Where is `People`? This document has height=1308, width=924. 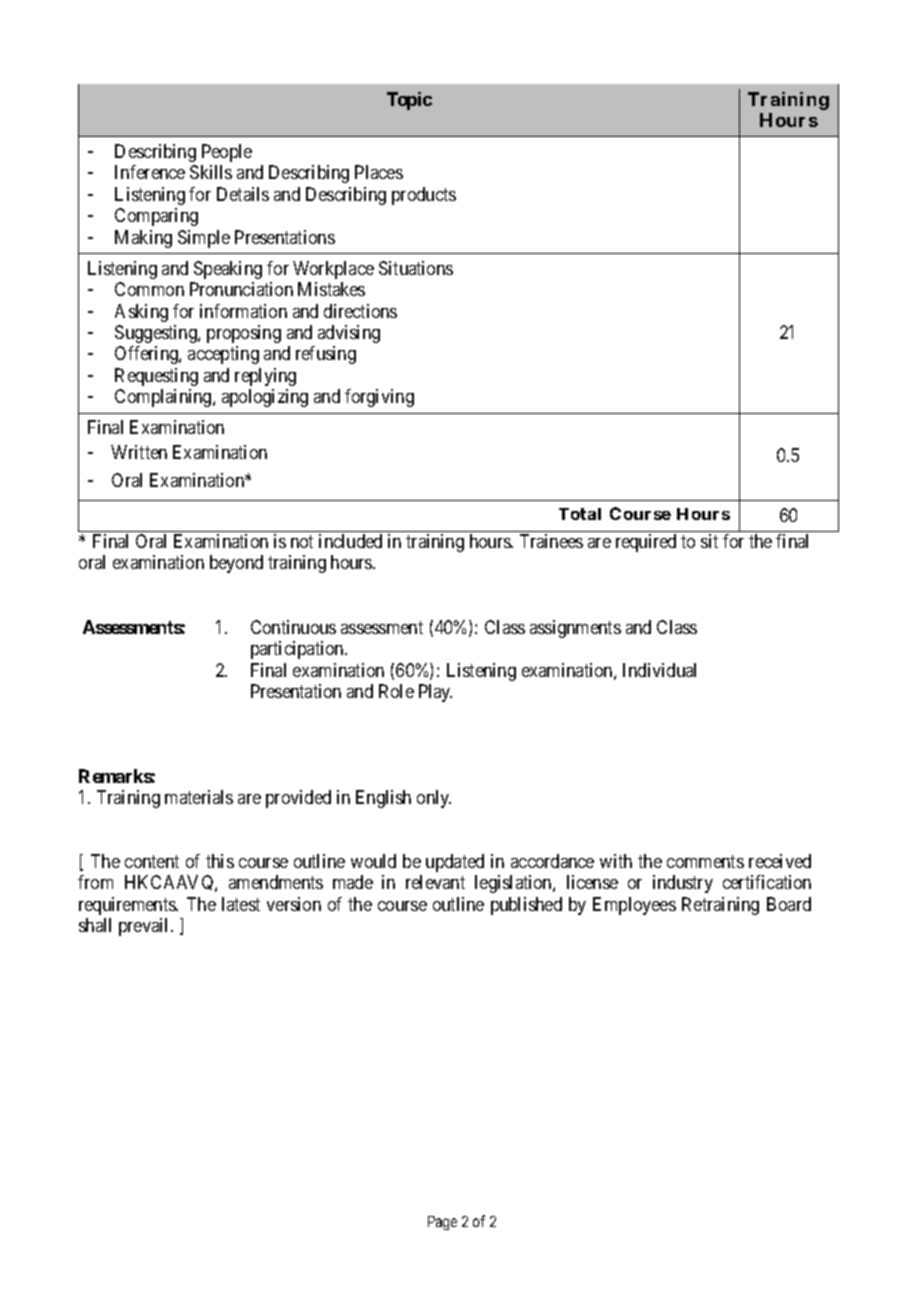
People is located at coordinates (227, 153).
